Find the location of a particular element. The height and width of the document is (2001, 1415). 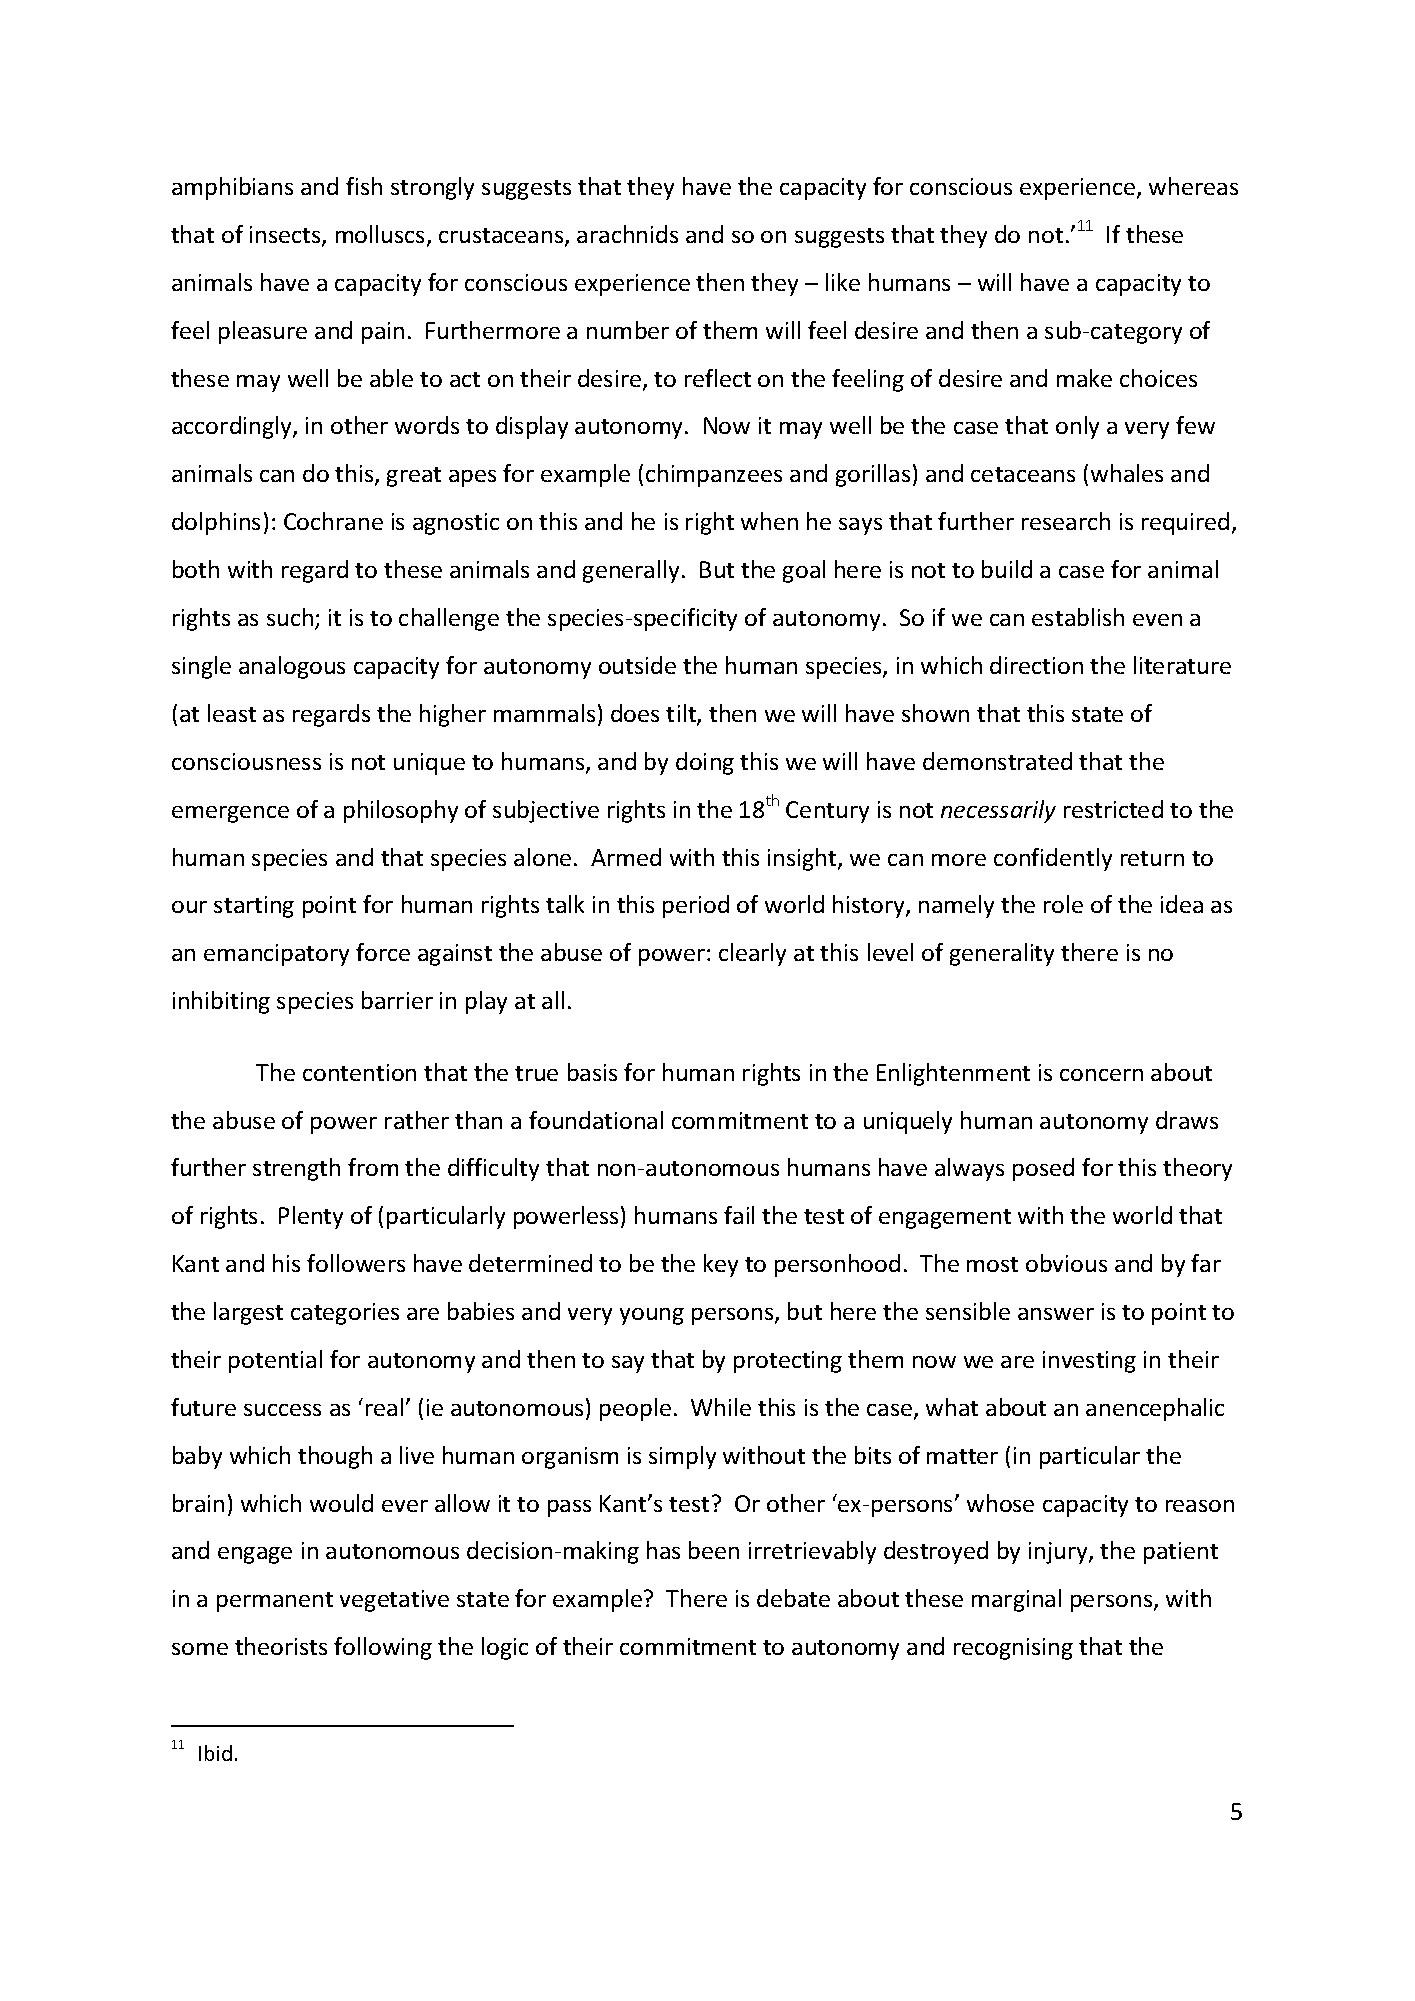

generality is located at coordinates (1002, 954).
